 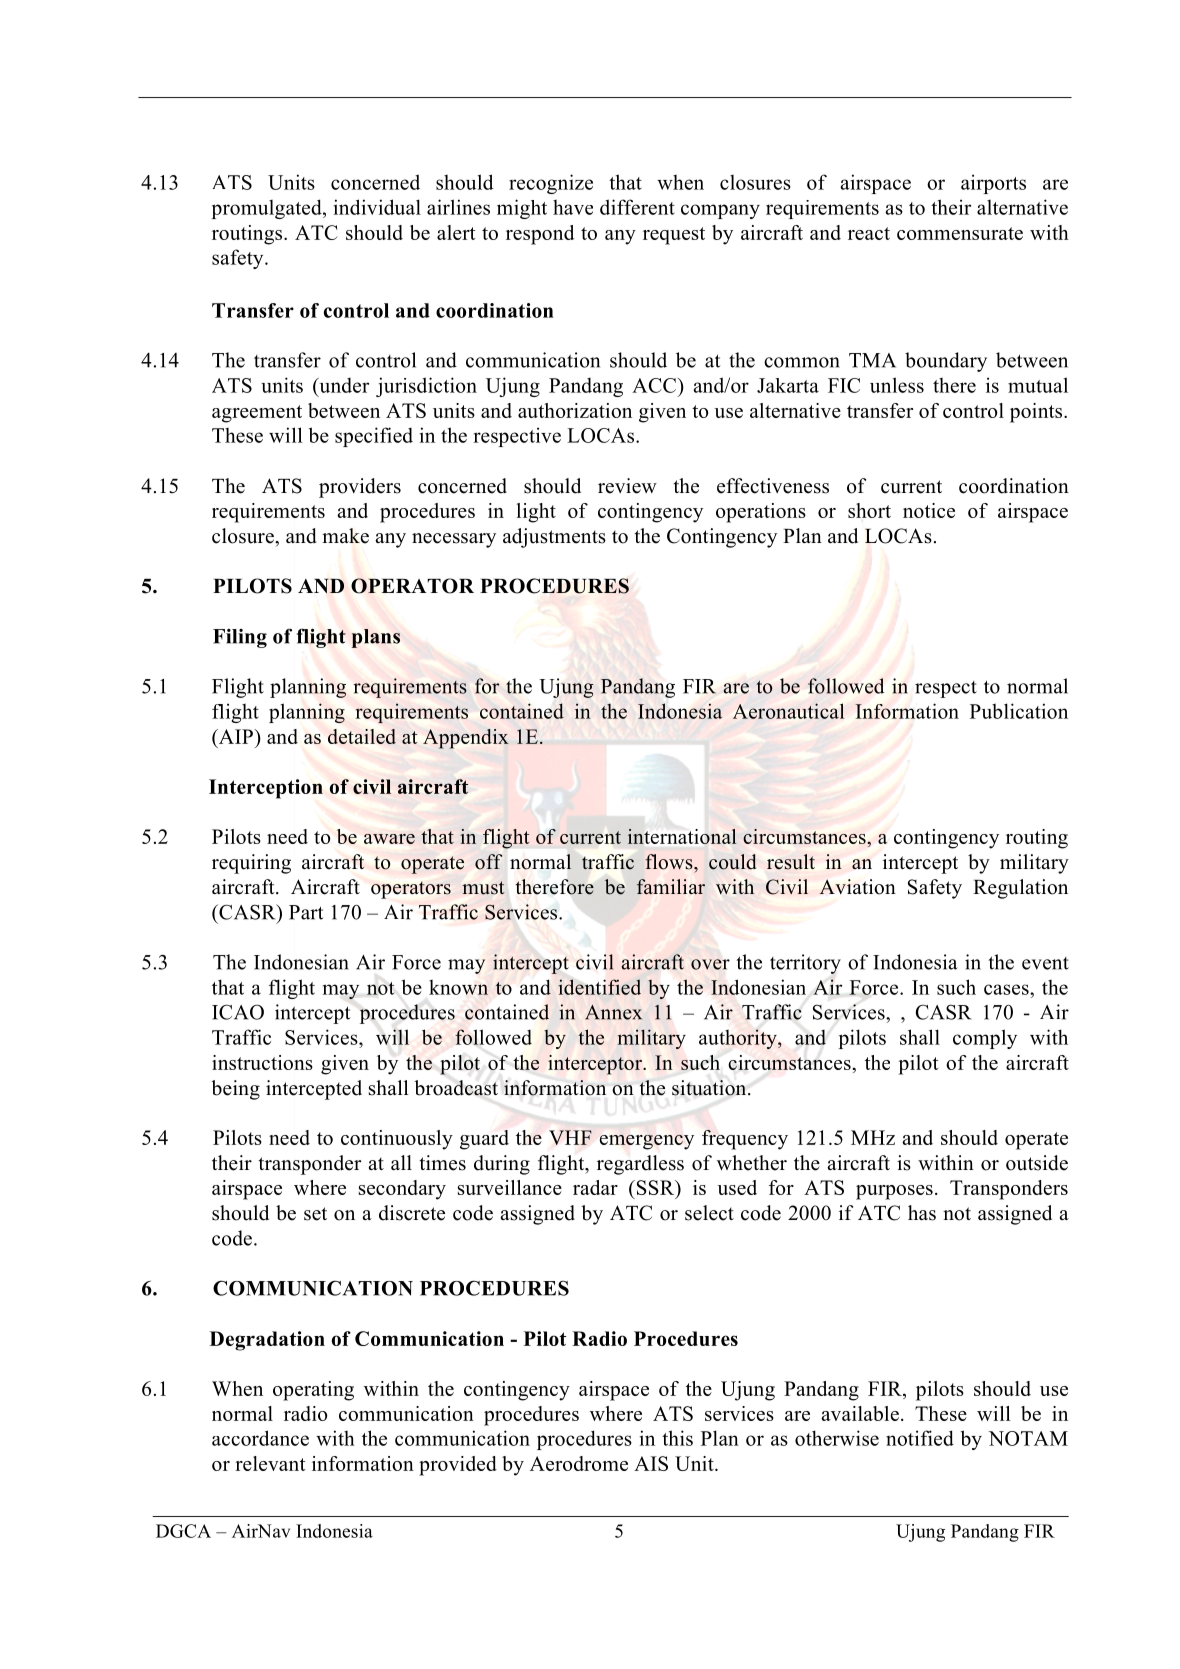 I want to click on notified, so click(x=920, y=1438).
